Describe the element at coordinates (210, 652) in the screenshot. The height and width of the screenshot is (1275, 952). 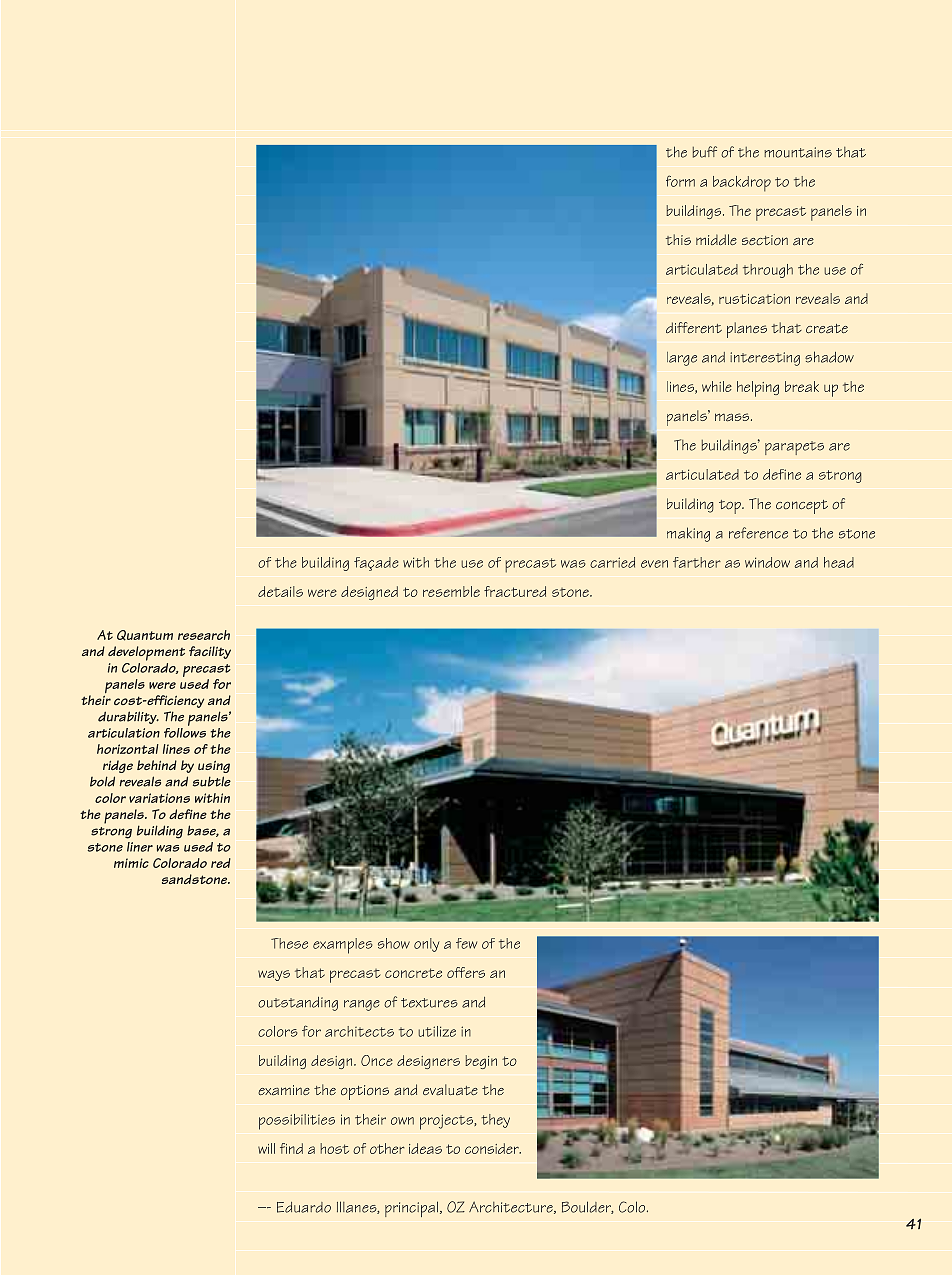
I see `facility` at that location.
